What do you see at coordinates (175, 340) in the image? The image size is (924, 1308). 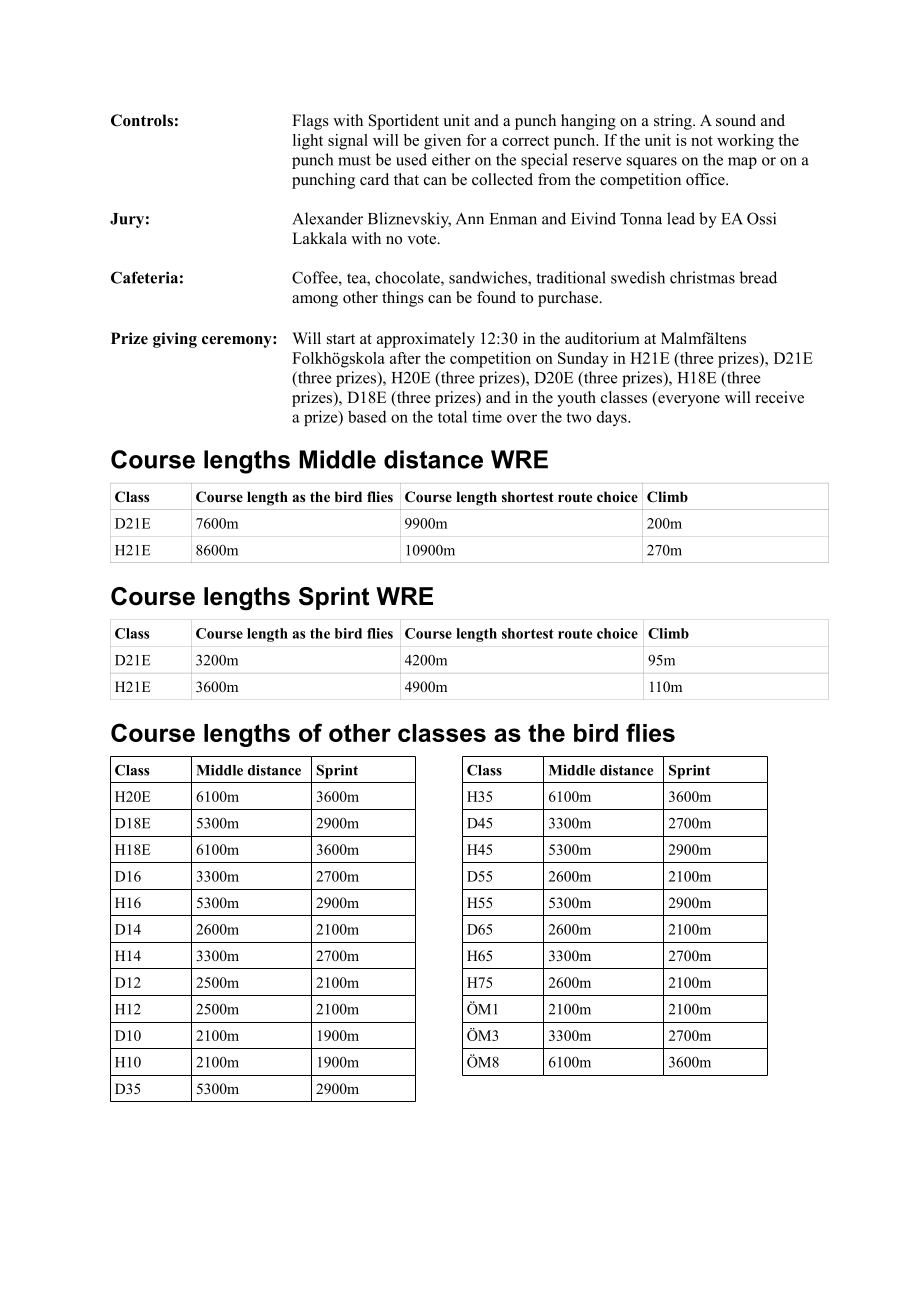 I see `giving` at bounding box center [175, 340].
